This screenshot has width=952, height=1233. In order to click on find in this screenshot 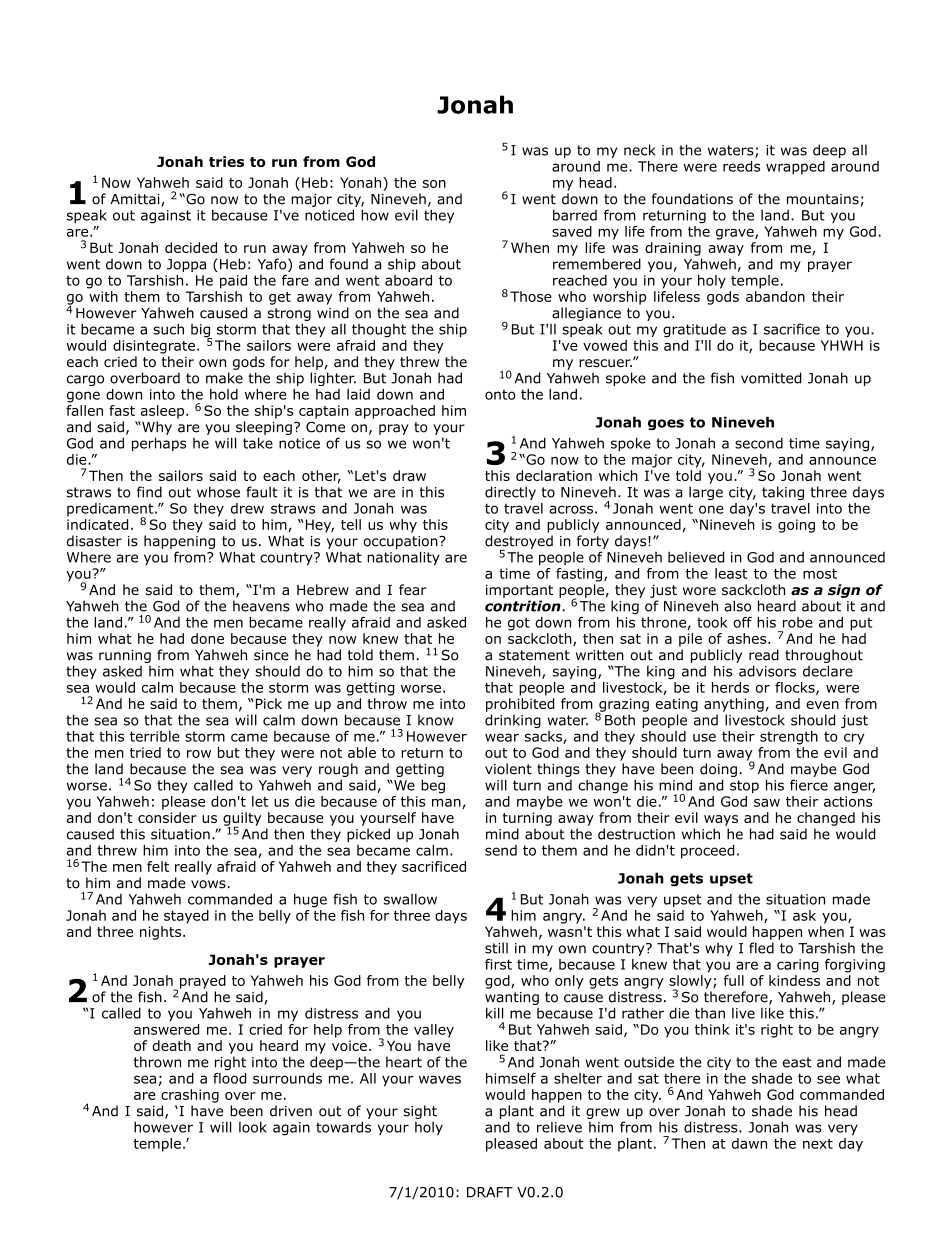, I will do `click(149, 492)`.
